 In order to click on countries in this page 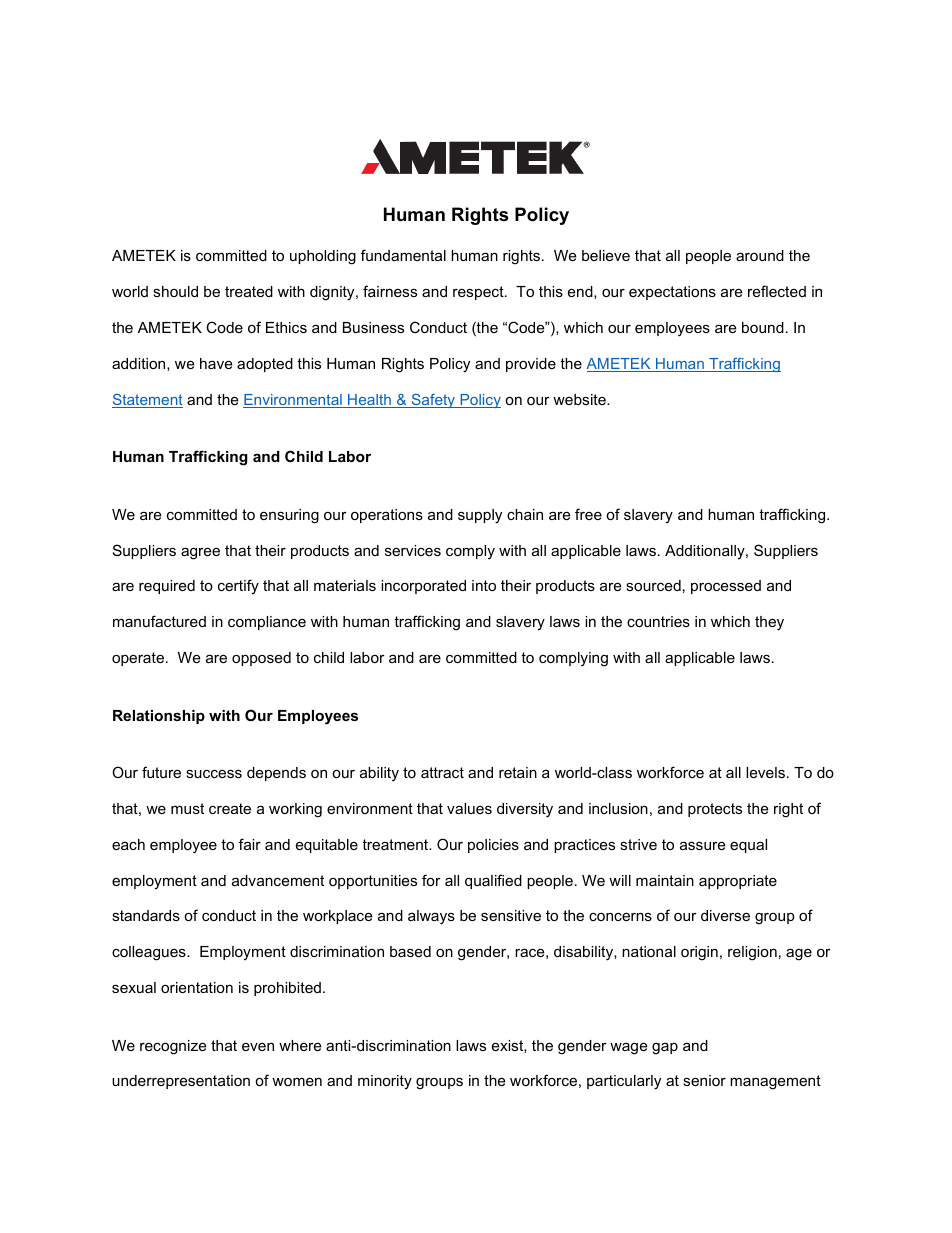, I will do `click(658, 621)`.
